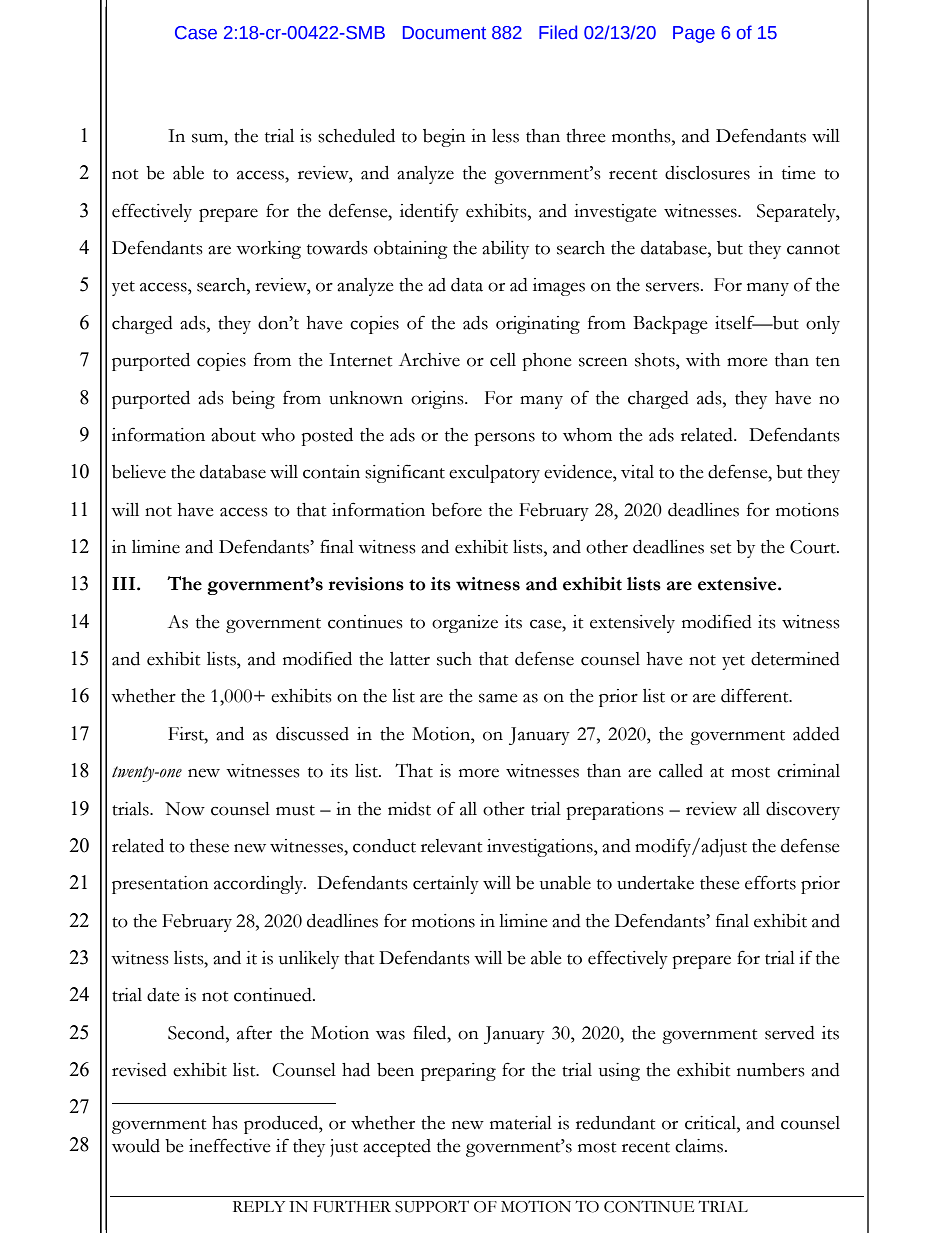 The image size is (952, 1233). I want to click on SUPPORT, so click(432, 1206).
